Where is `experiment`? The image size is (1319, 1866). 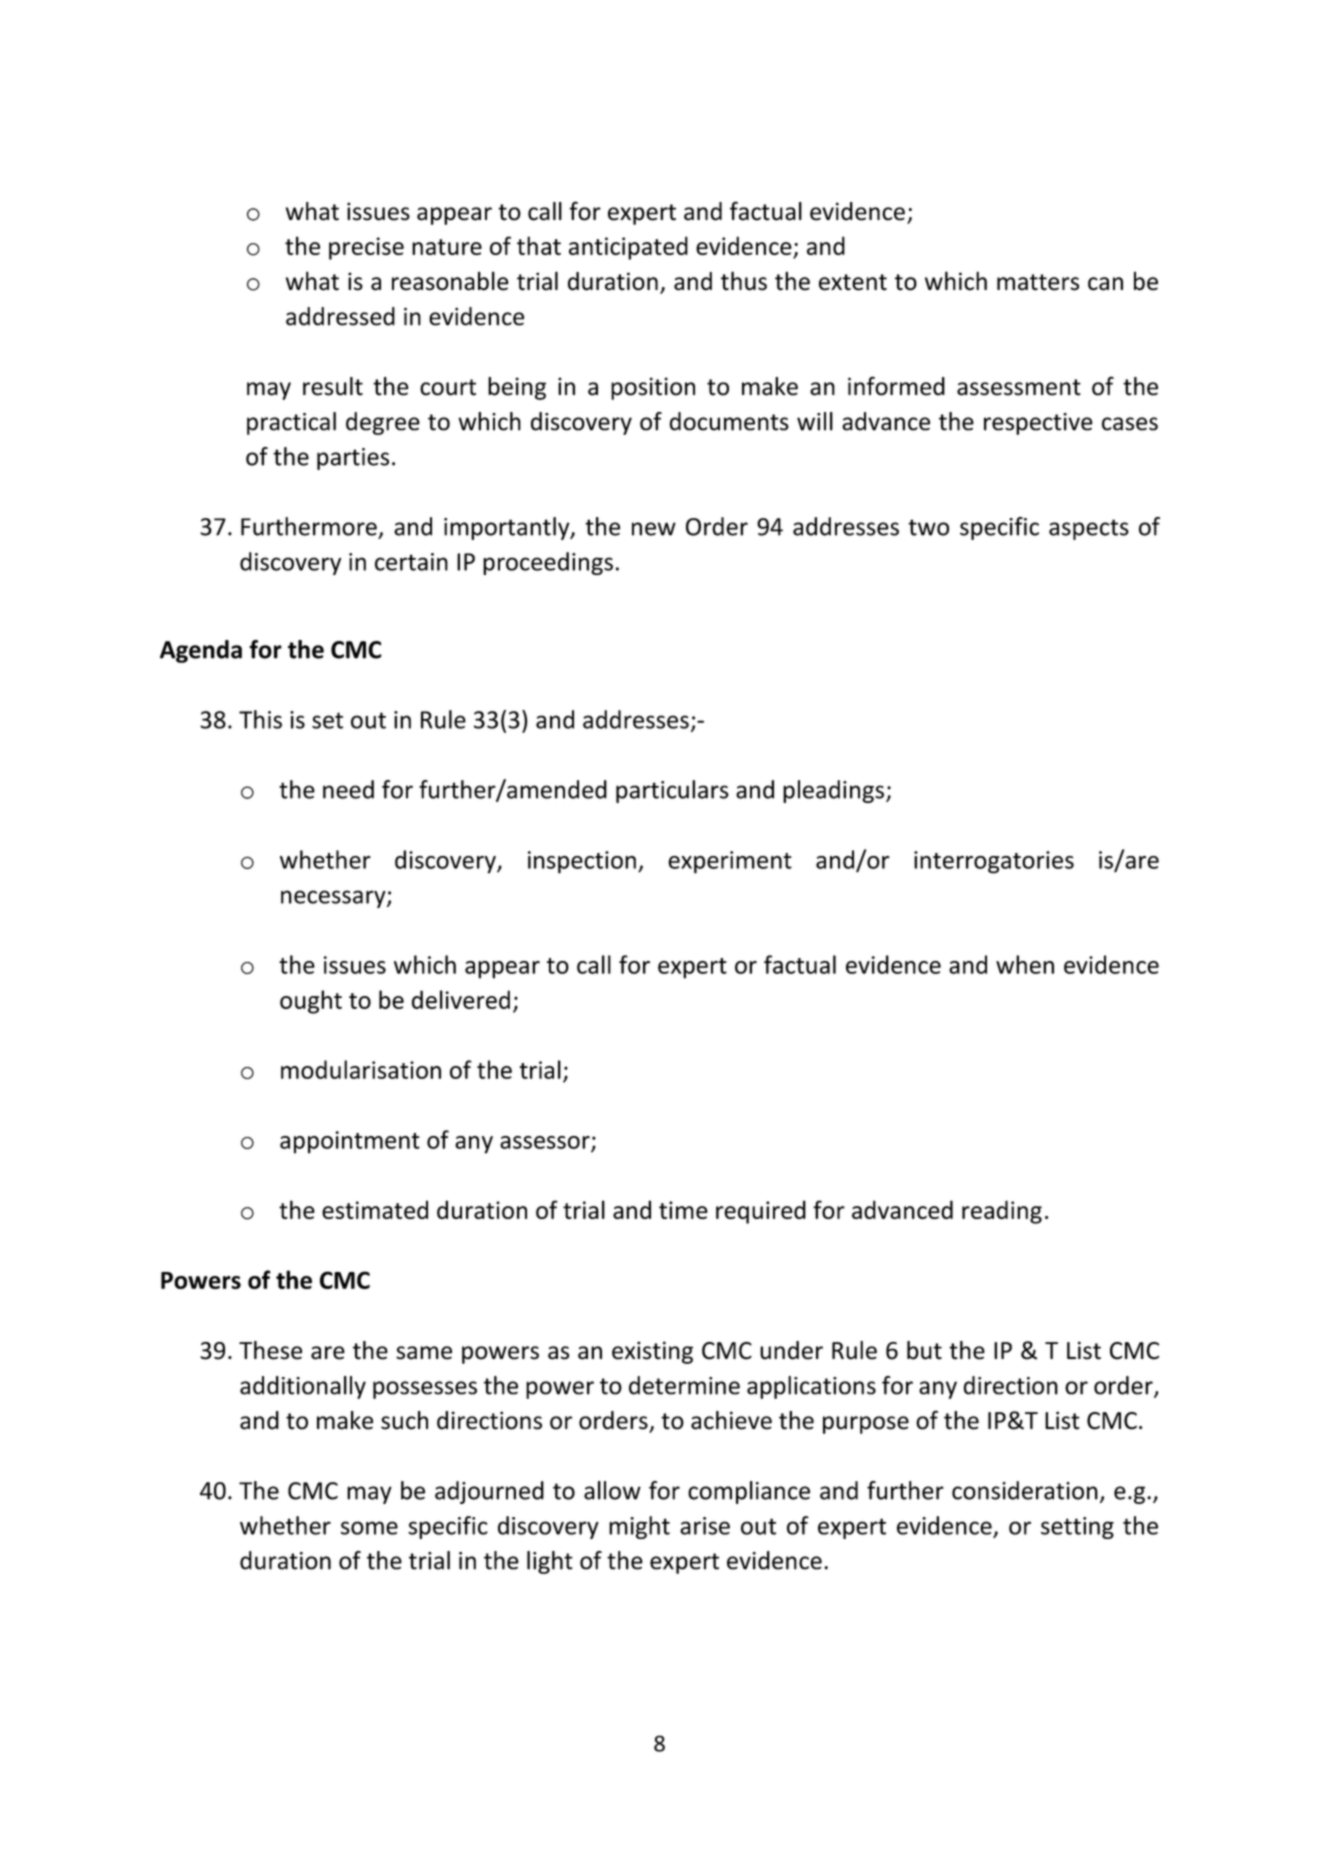 experiment is located at coordinates (730, 862).
